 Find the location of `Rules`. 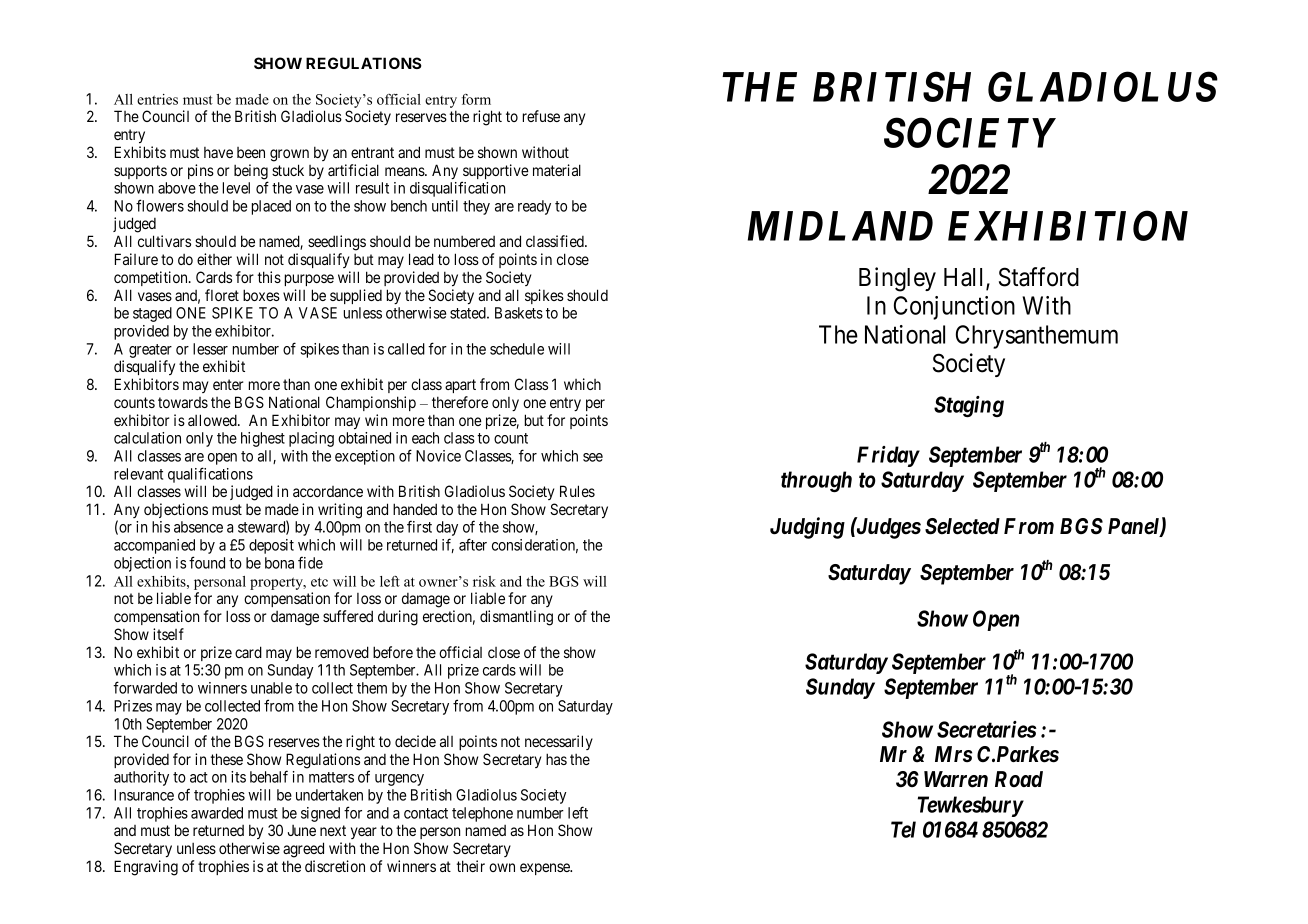

Rules is located at coordinates (577, 491).
